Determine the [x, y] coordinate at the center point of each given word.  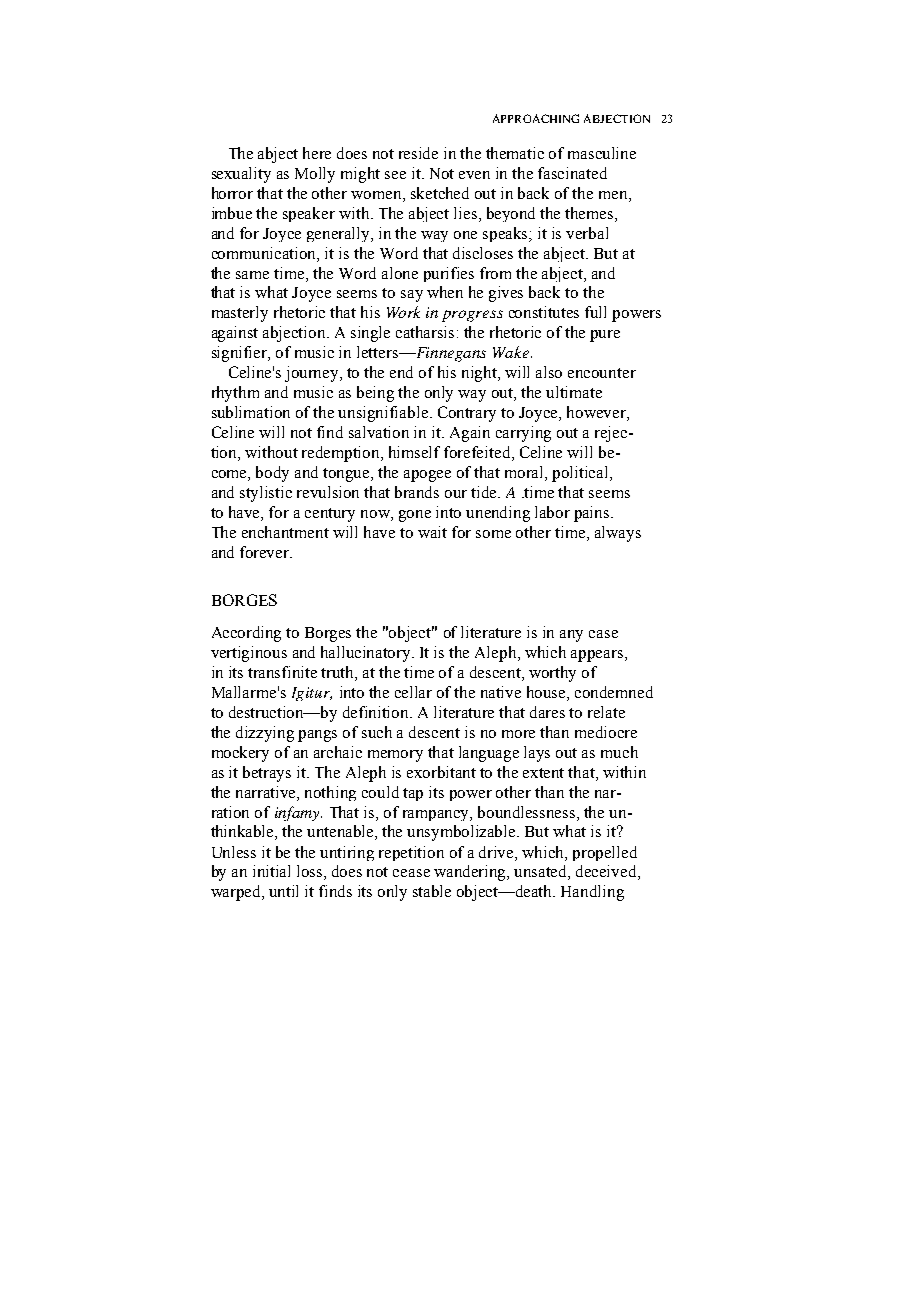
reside [418, 153]
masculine [602, 153]
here [317, 153]
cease [411, 873]
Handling [592, 893]
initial [271, 871]
